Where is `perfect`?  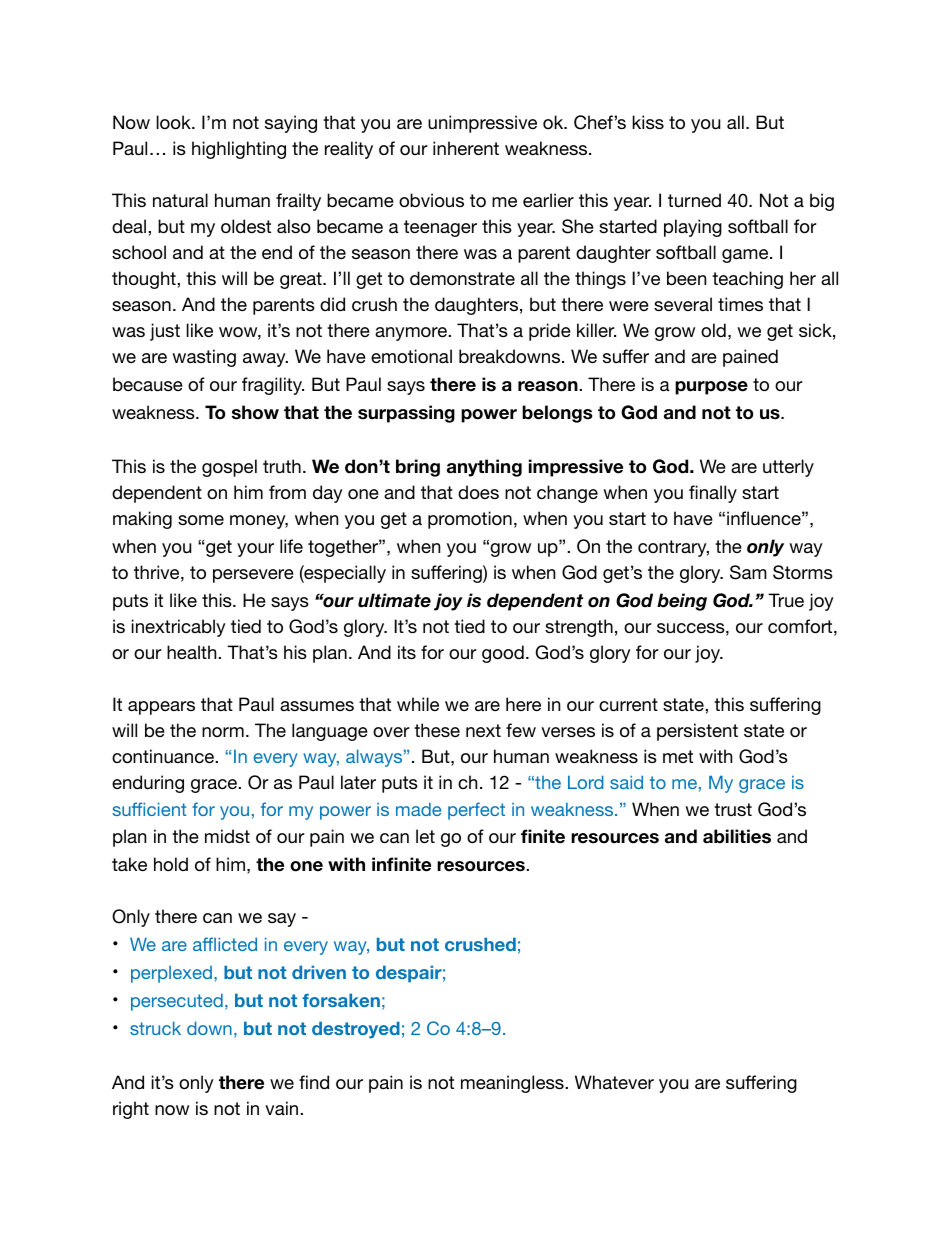
perfect is located at coordinates (476, 811).
